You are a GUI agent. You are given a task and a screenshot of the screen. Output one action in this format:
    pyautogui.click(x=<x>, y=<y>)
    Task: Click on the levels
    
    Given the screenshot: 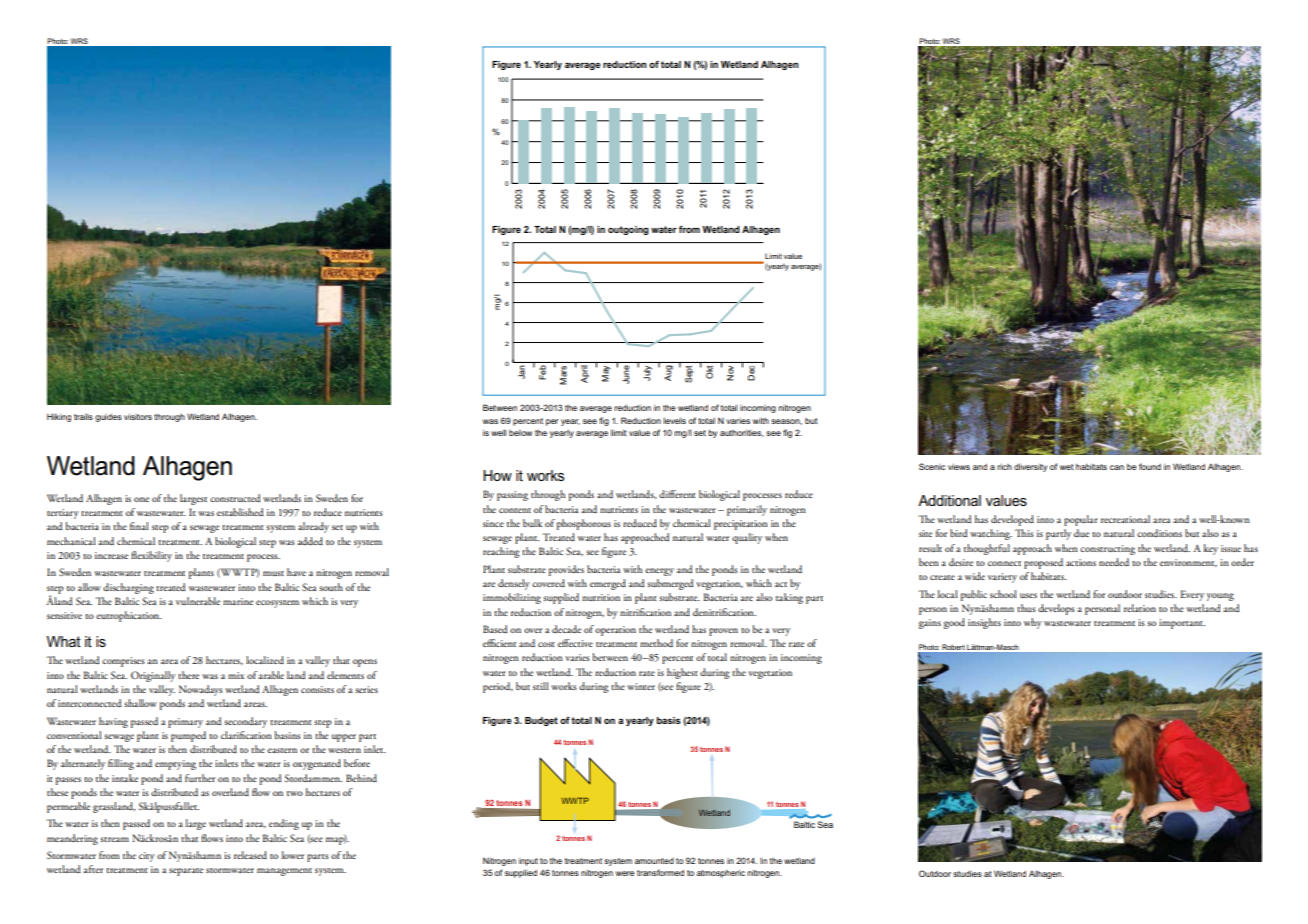 What is the action you would take?
    pyautogui.click(x=674, y=420)
